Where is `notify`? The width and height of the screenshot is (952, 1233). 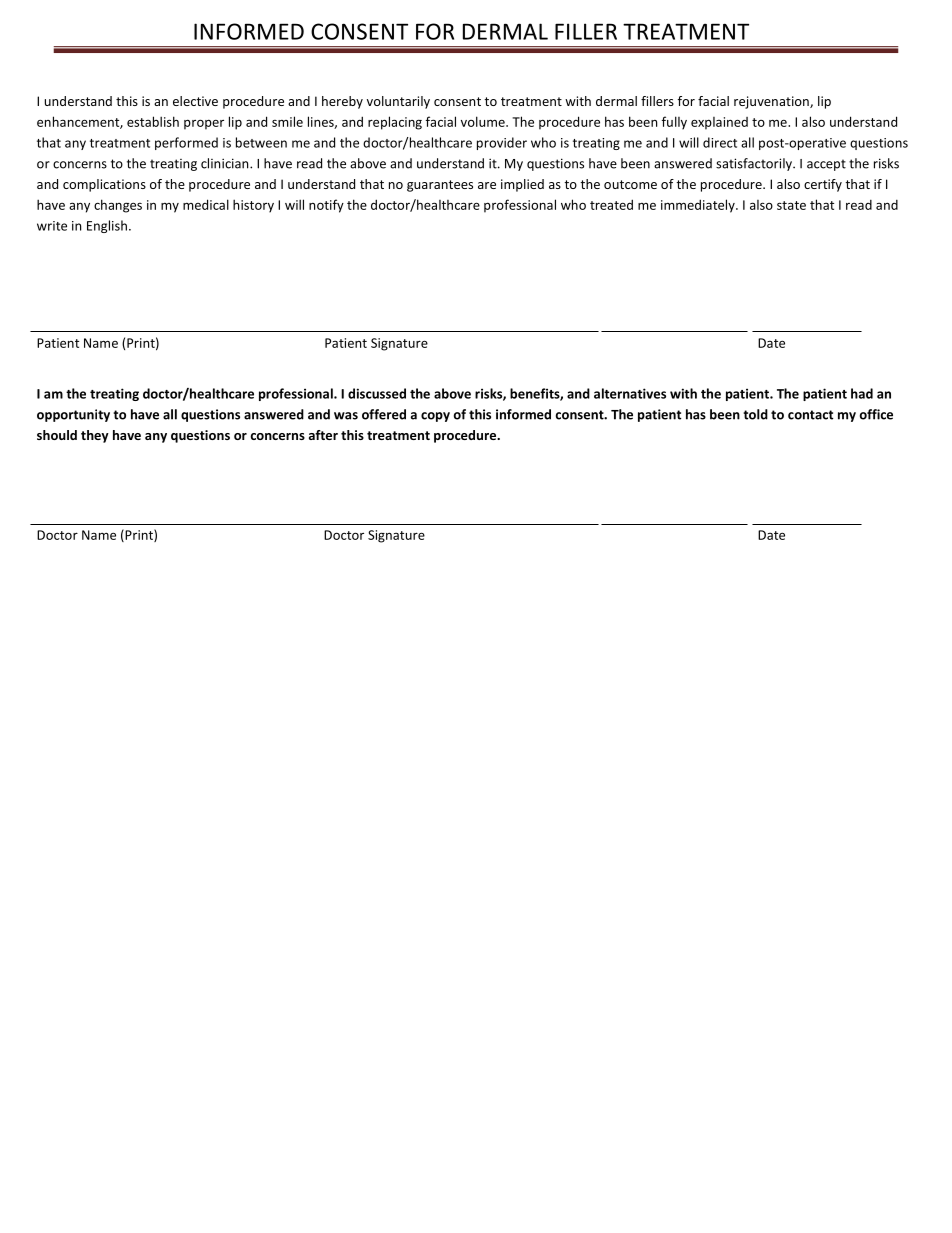
notify is located at coordinates (326, 206).
